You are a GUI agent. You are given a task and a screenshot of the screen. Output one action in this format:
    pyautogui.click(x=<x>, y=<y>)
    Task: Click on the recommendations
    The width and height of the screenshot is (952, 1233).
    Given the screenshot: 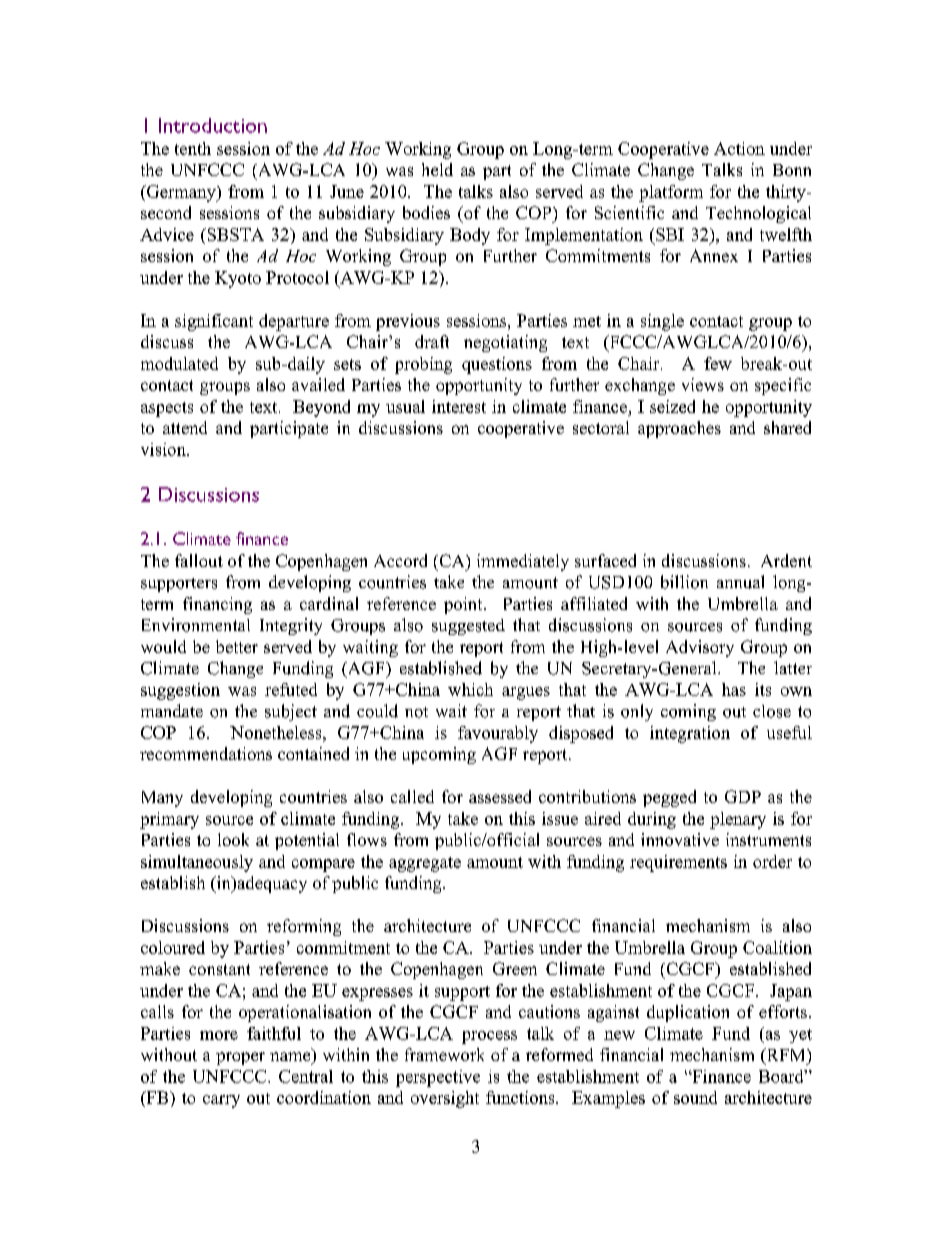 What is the action you would take?
    pyautogui.click(x=206, y=753)
